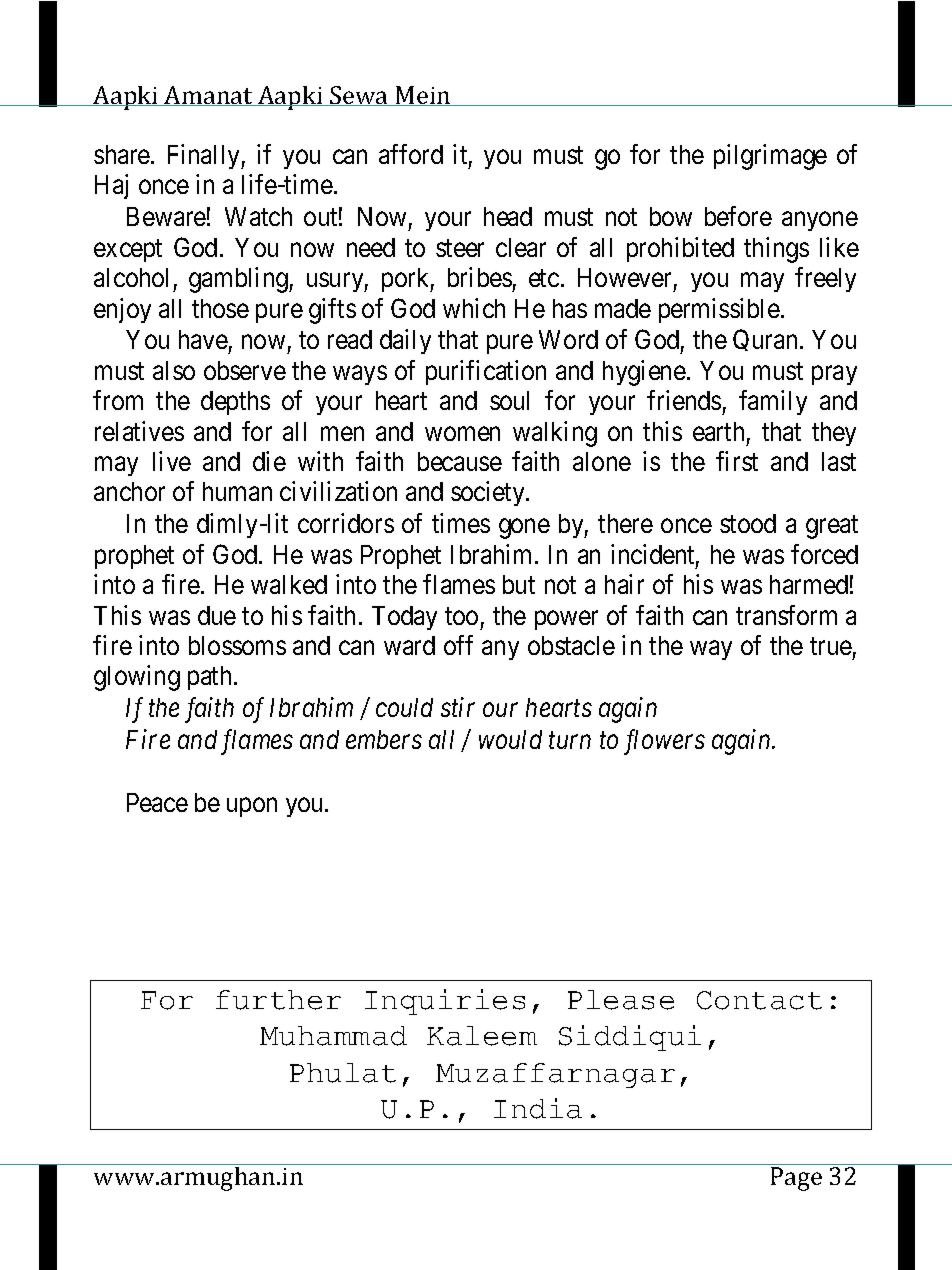  What do you see at coordinates (664, 742) in the page?
I see `flowers` at bounding box center [664, 742].
